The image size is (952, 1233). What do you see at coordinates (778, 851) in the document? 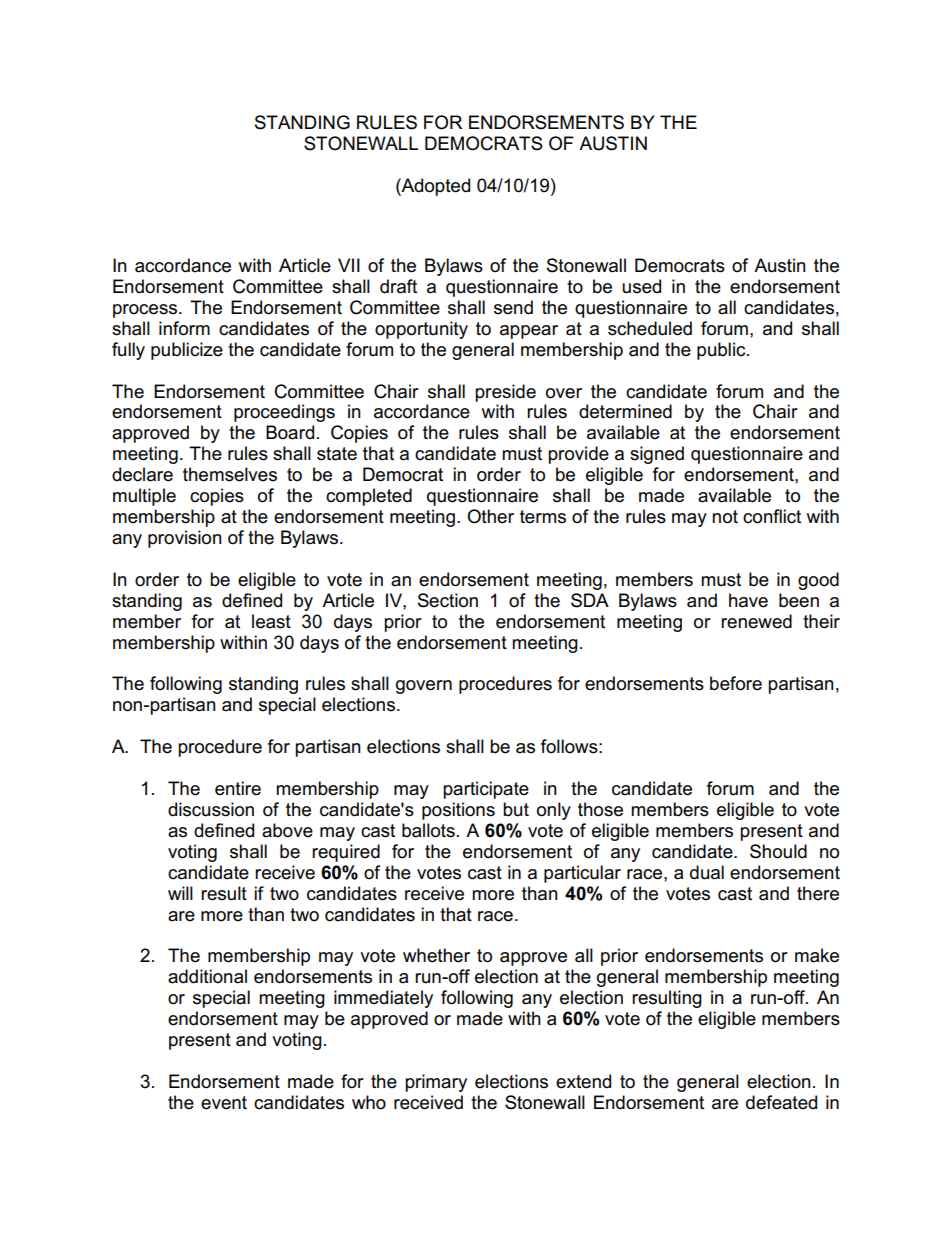
I see `Should` at bounding box center [778, 851].
